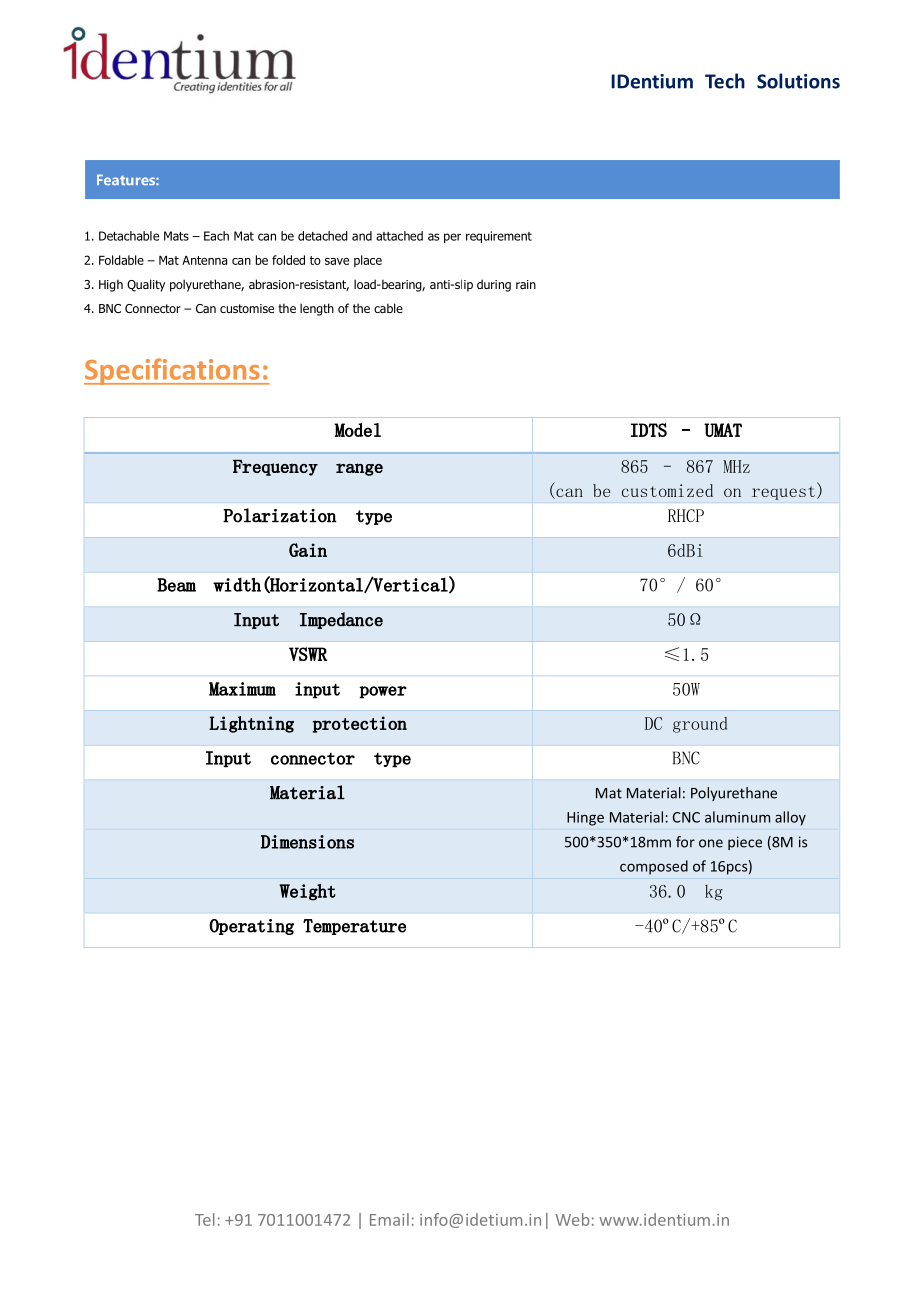 Image resolution: width=924 pixels, height=1308 pixels. I want to click on Email, so click(389, 1219).
